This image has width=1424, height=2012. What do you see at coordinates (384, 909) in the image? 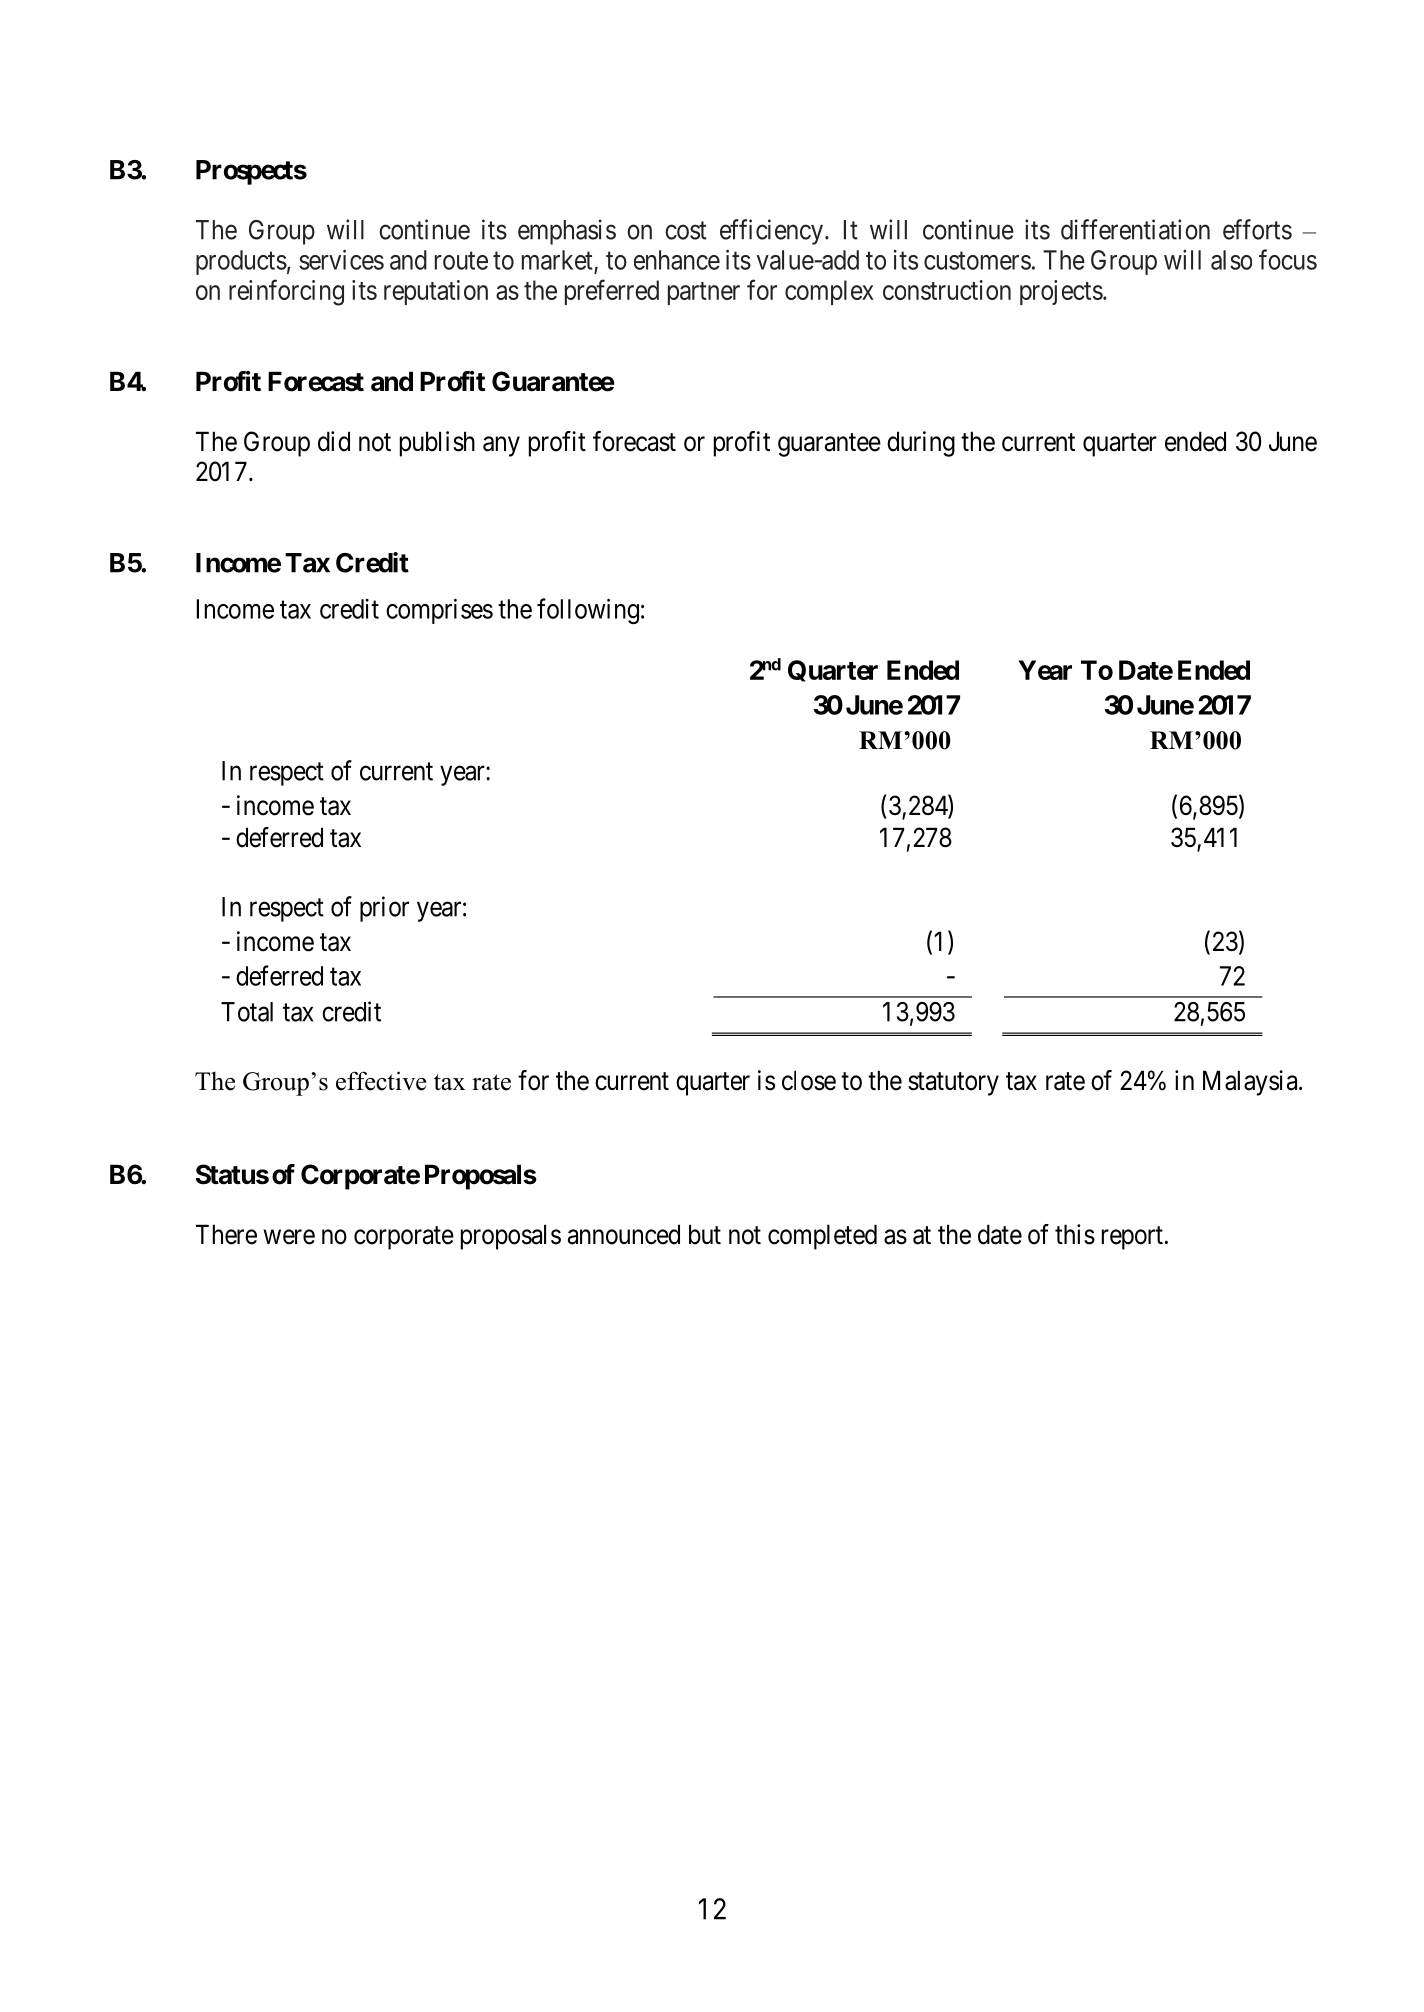
I see `prior` at bounding box center [384, 909].
